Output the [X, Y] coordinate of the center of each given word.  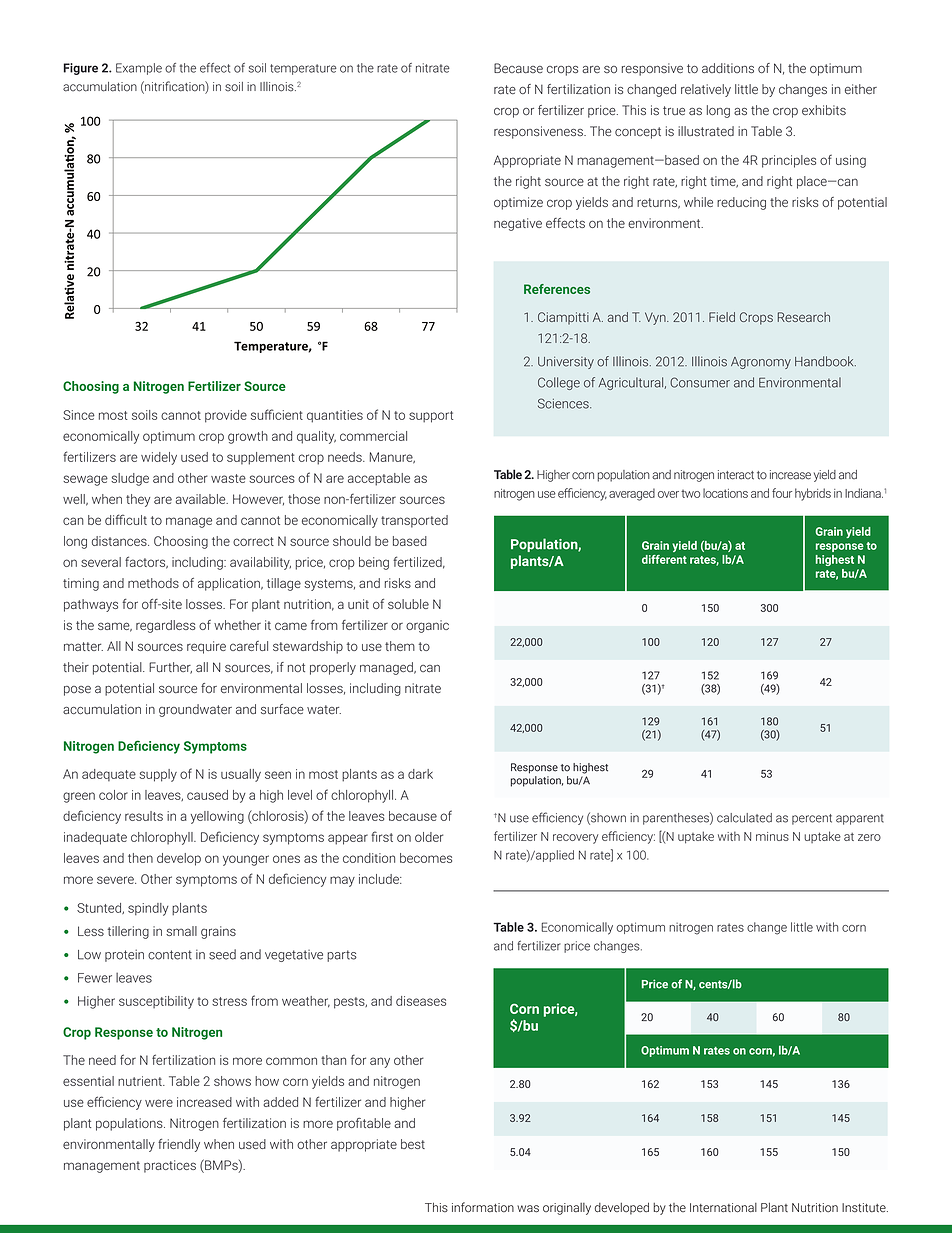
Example [139, 69]
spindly [148, 909]
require [206, 647]
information [483, 1207]
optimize [518, 203]
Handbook [825, 361]
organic [427, 626]
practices [170, 1166]
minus [772, 836]
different [664, 559]
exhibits [824, 110]
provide [226, 416]
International [723, 1208]
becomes [426, 858]
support [431, 417]
